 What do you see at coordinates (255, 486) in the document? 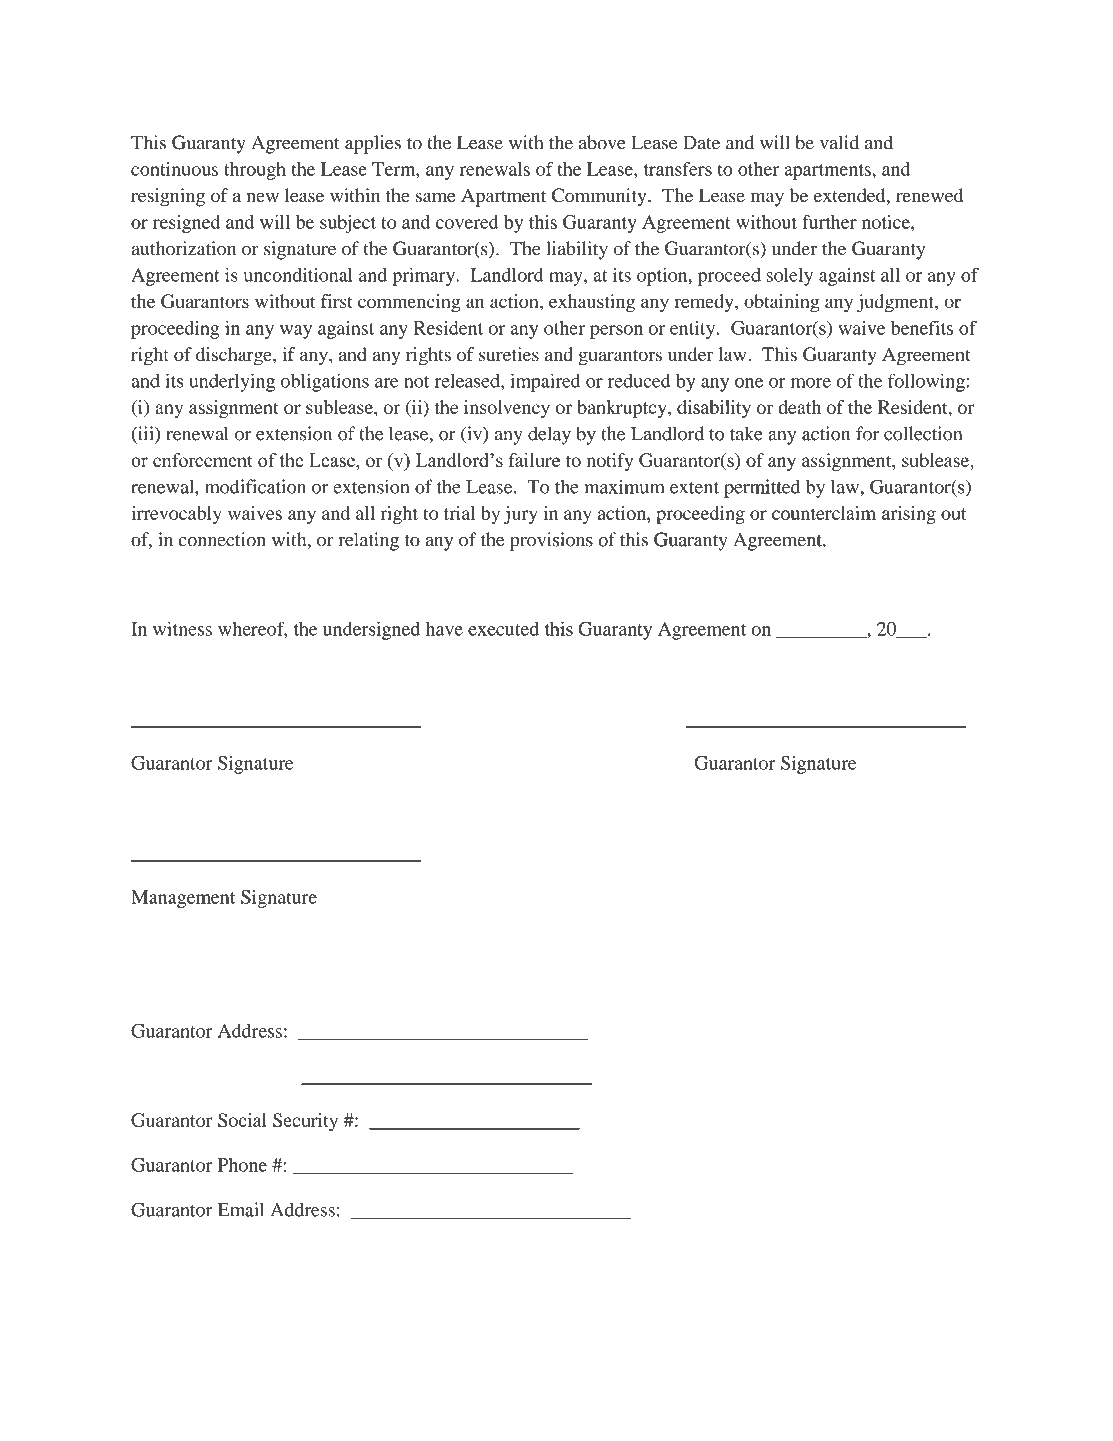
I see `modification` at bounding box center [255, 486].
